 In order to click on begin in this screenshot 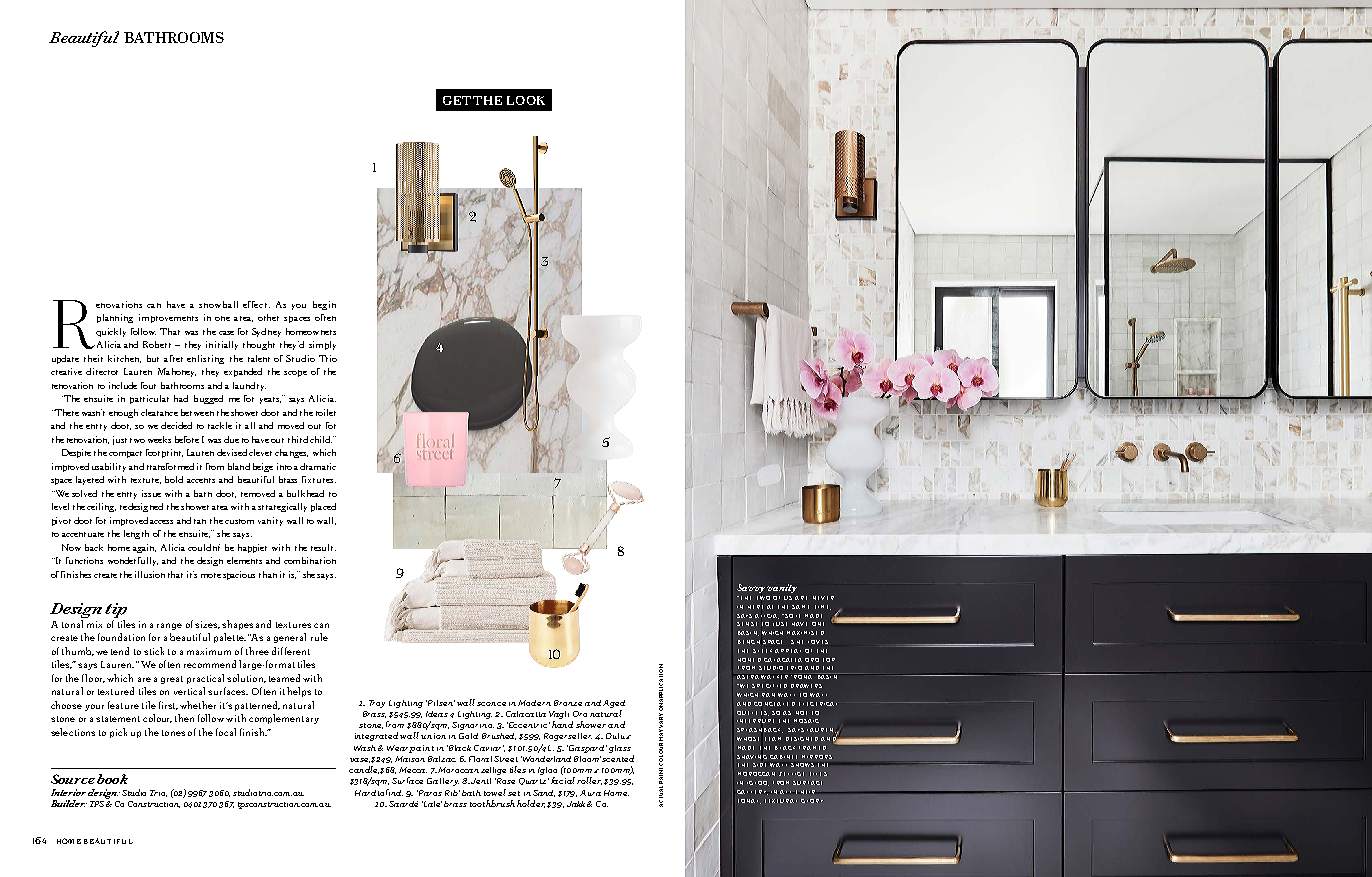, I will do `click(324, 305)`.
